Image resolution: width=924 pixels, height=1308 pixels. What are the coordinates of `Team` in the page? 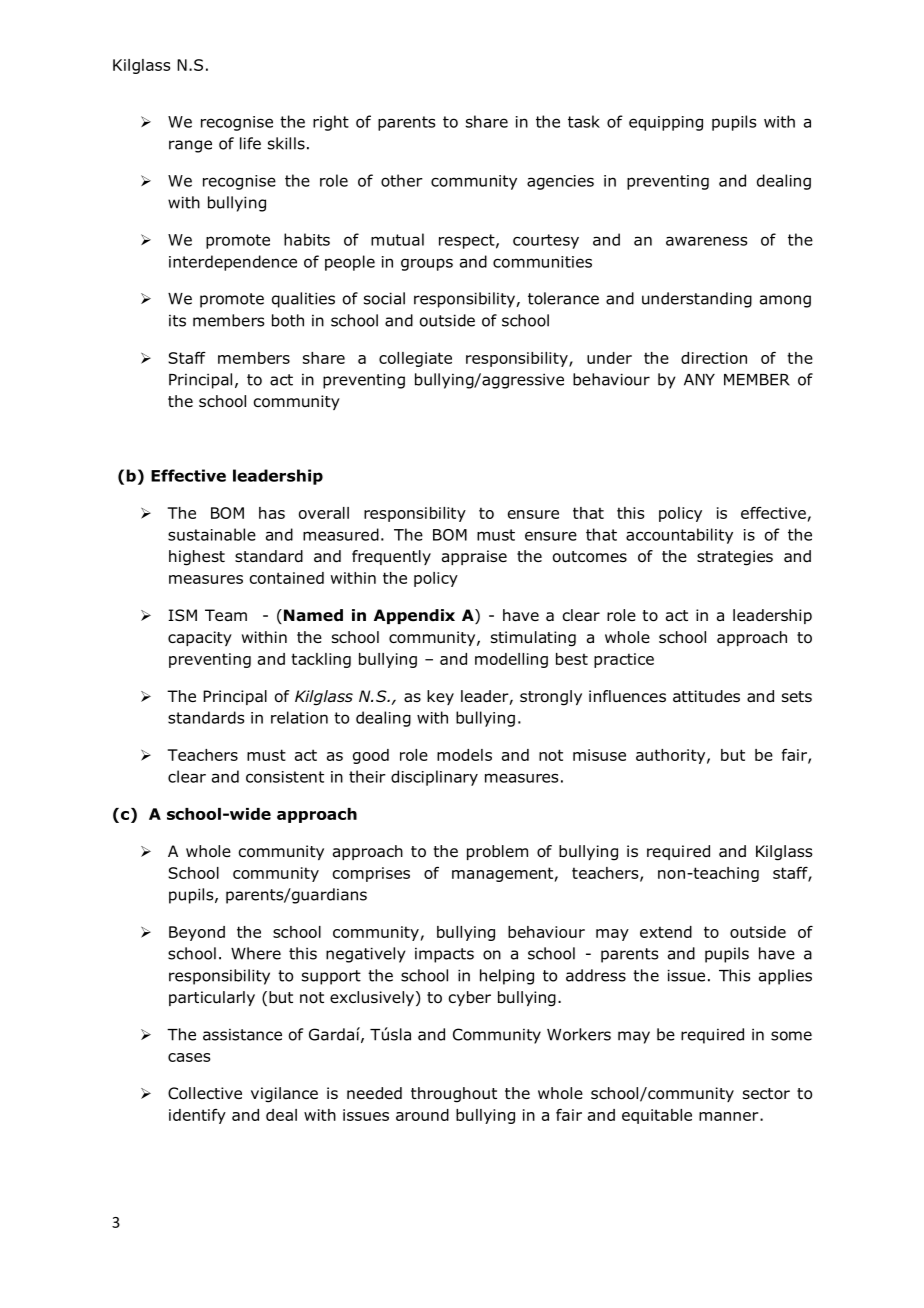 It's located at (226, 615).
